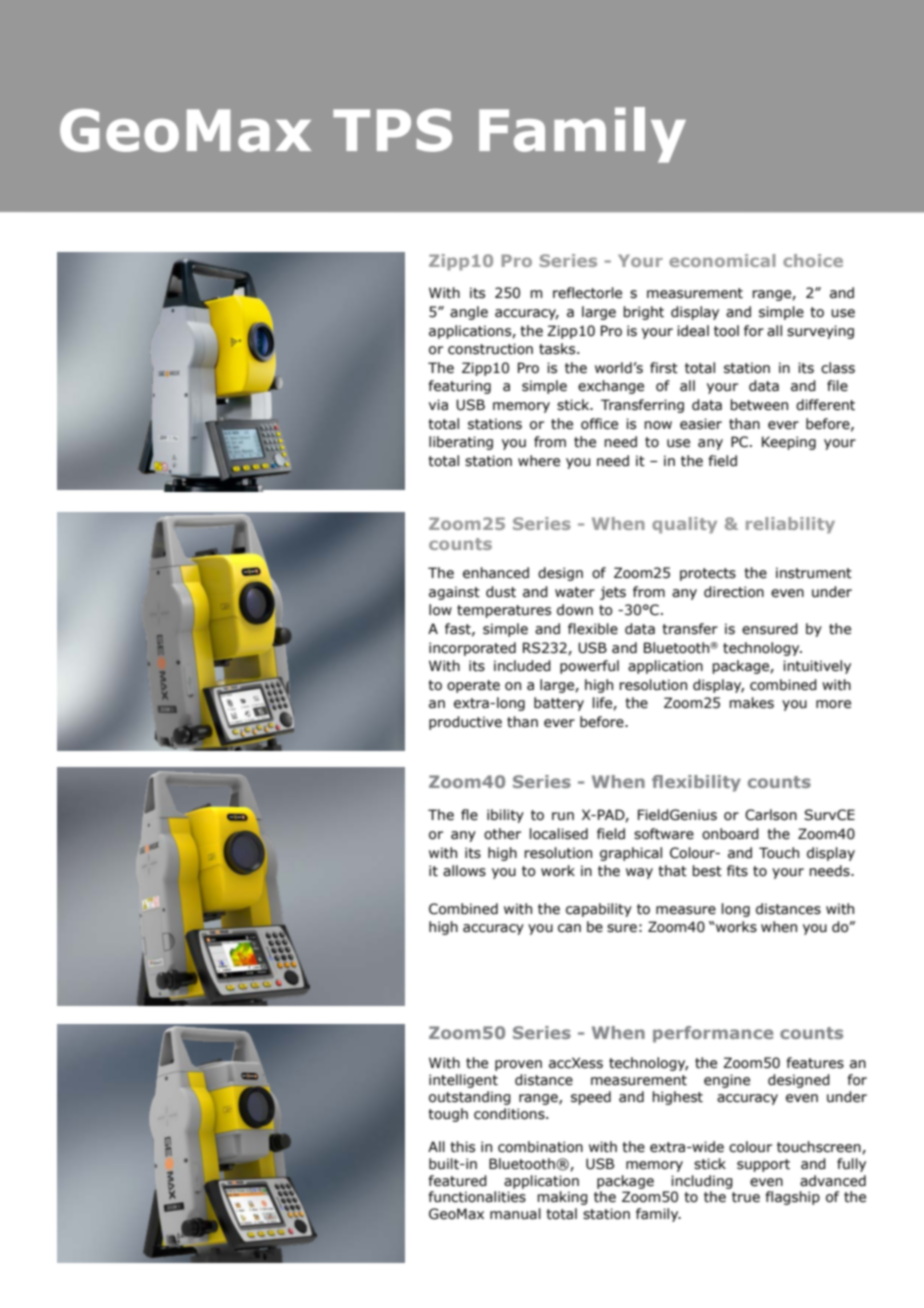 The image size is (924, 1308). What do you see at coordinates (461, 443) in the image?
I see `liberating` at bounding box center [461, 443].
